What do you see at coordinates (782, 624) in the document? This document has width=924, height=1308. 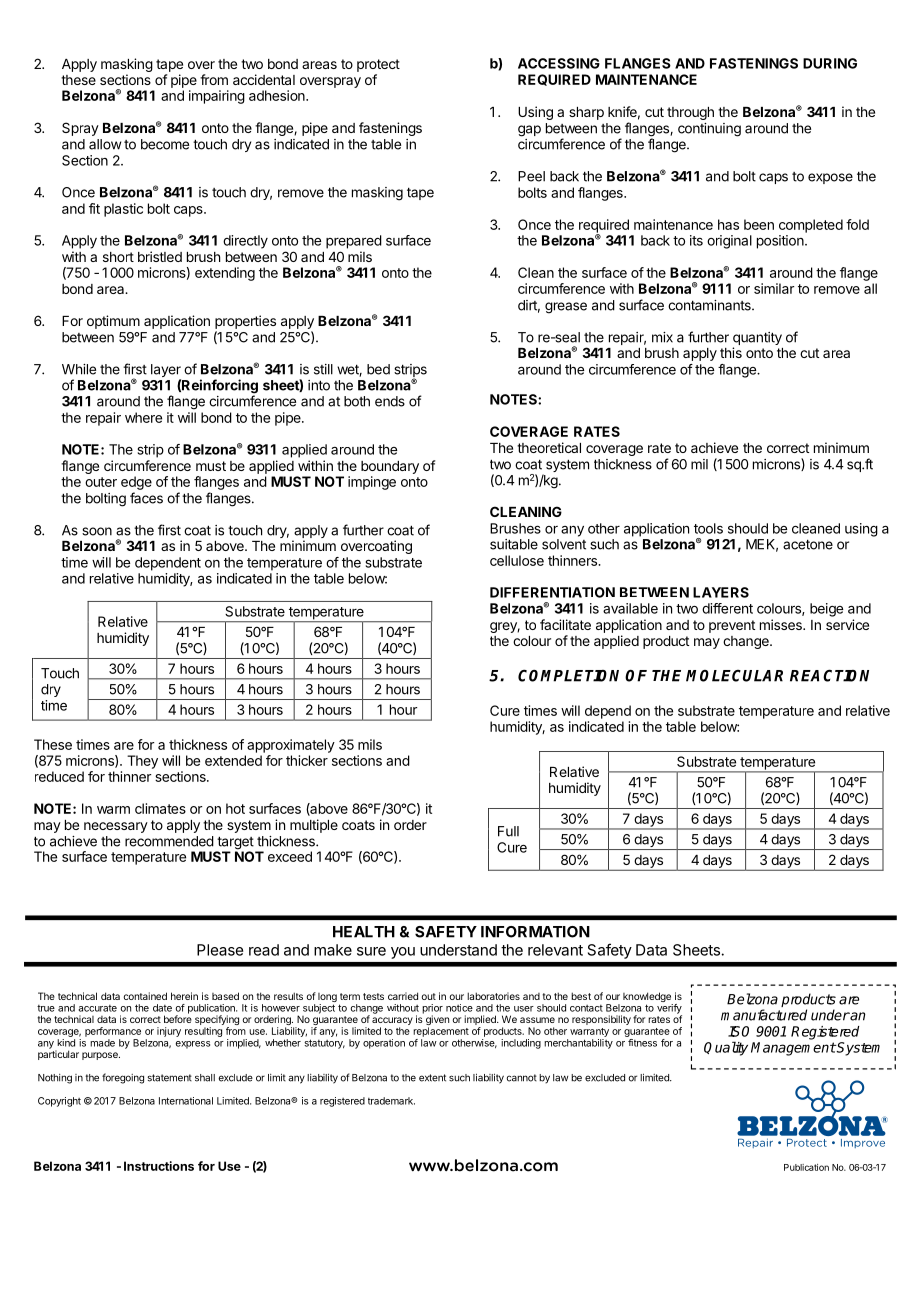 I see `misses` at bounding box center [782, 624].
